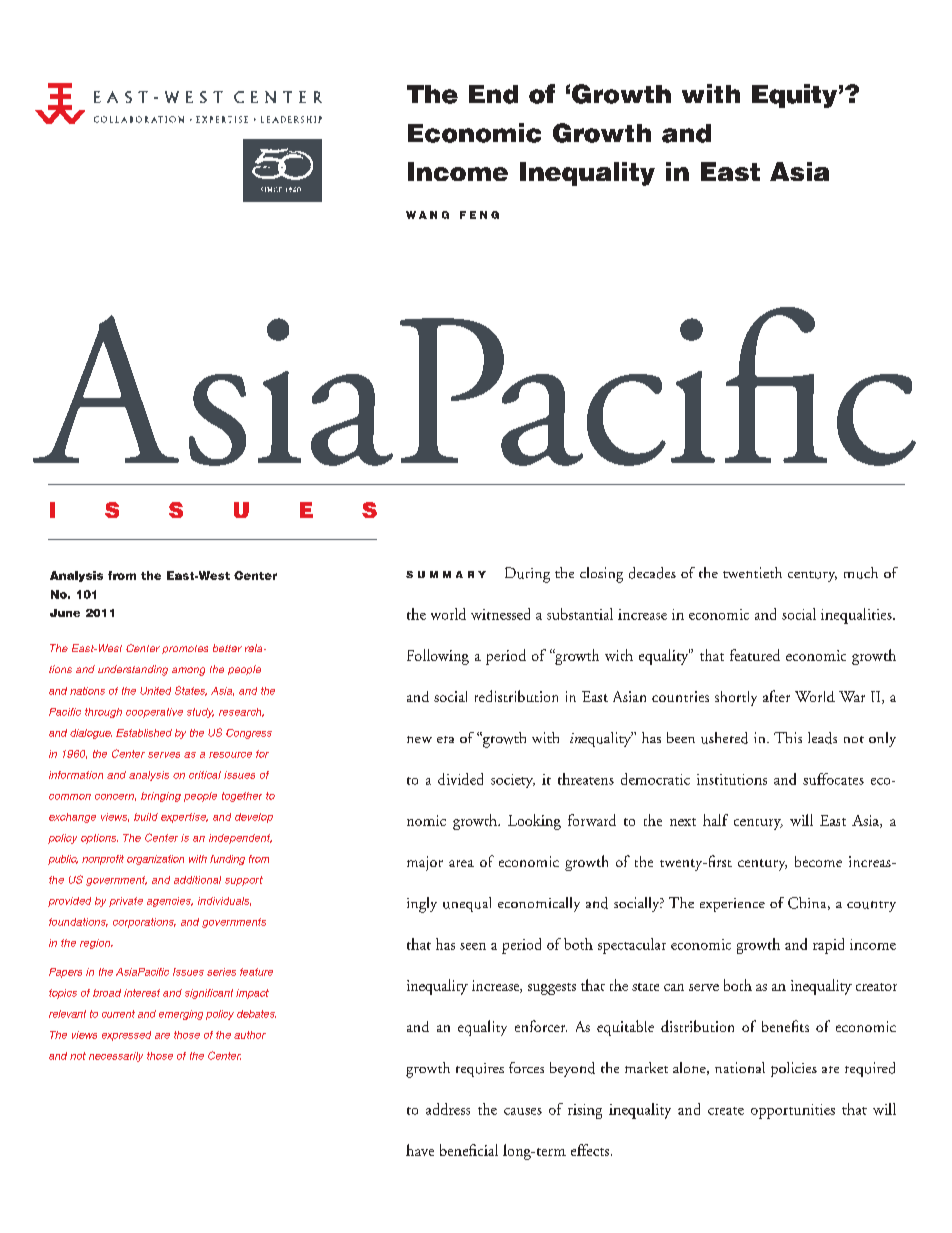  What do you see at coordinates (752, 572) in the screenshot?
I see `twentieth` at bounding box center [752, 572].
